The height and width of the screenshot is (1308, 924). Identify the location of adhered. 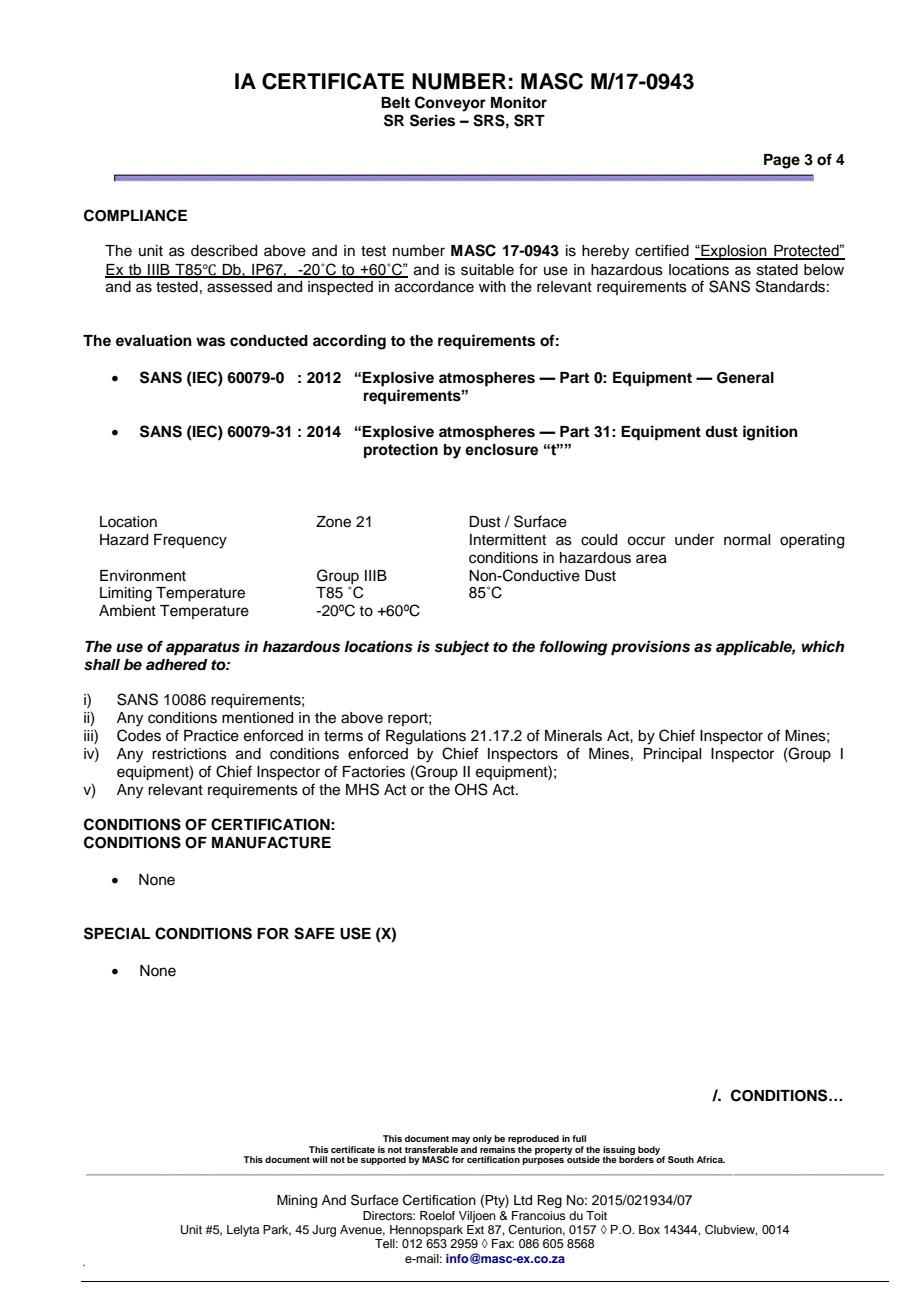
(177, 665).
